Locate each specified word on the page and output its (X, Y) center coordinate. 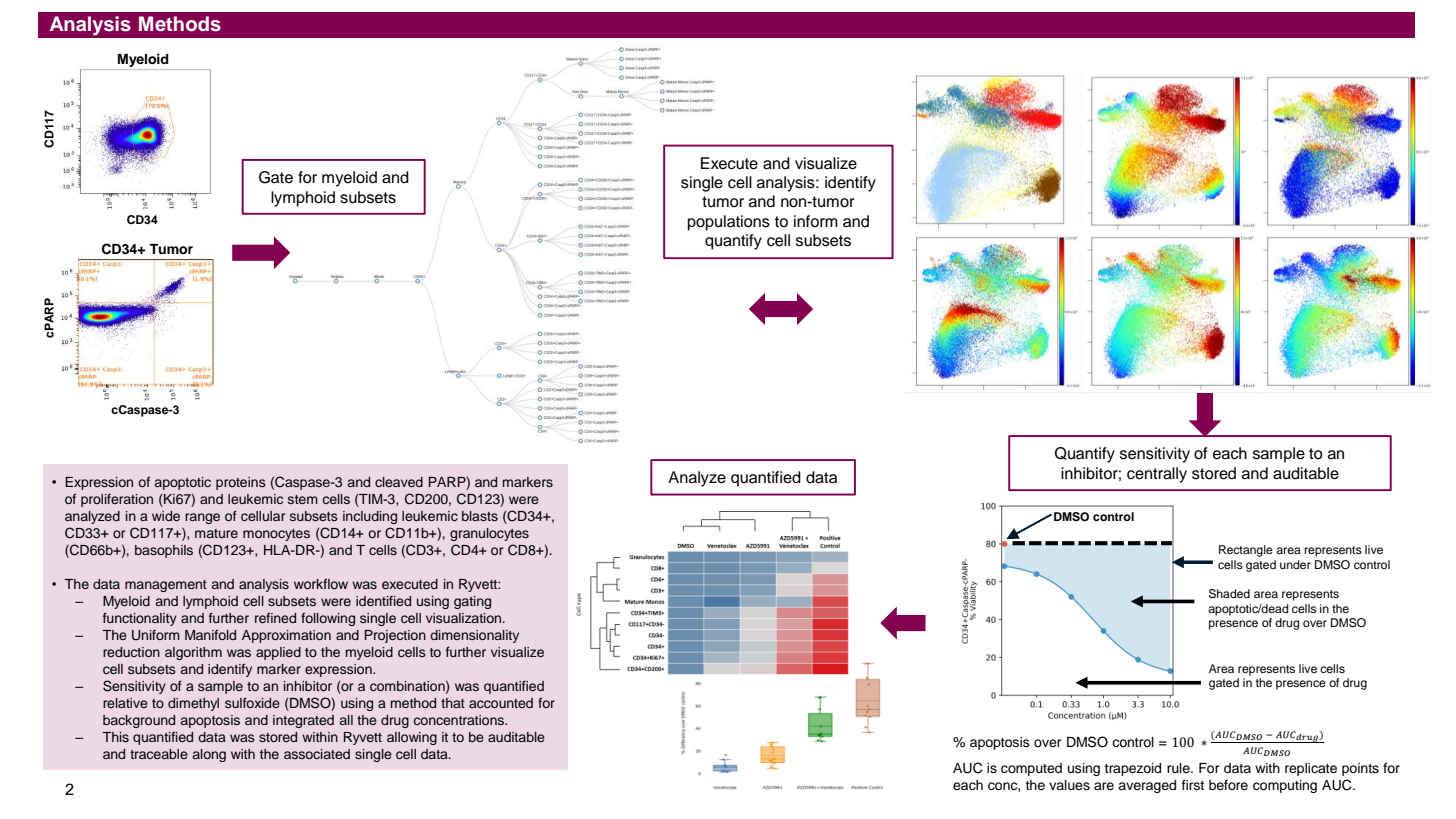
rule (1179, 768)
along (209, 755)
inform (816, 221)
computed (1031, 769)
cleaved (399, 482)
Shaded (1229, 594)
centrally (1157, 475)
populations (729, 223)
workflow (321, 584)
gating (472, 602)
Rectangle (1246, 551)
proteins (241, 483)
